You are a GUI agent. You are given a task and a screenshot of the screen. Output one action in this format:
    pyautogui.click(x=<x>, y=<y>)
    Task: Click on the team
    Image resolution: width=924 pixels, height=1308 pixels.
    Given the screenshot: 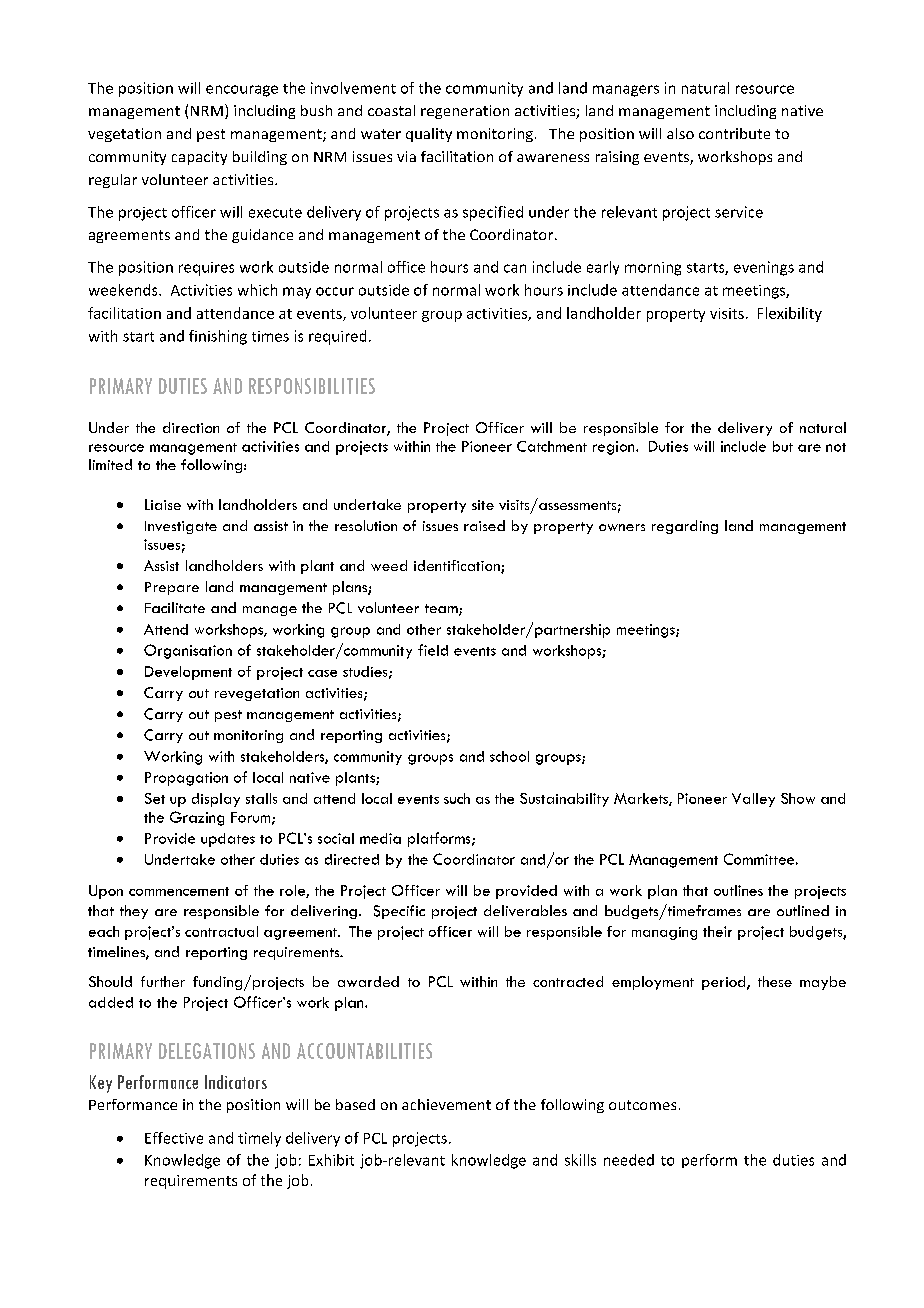 What is the action you would take?
    pyautogui.click(x=442, y=610)
